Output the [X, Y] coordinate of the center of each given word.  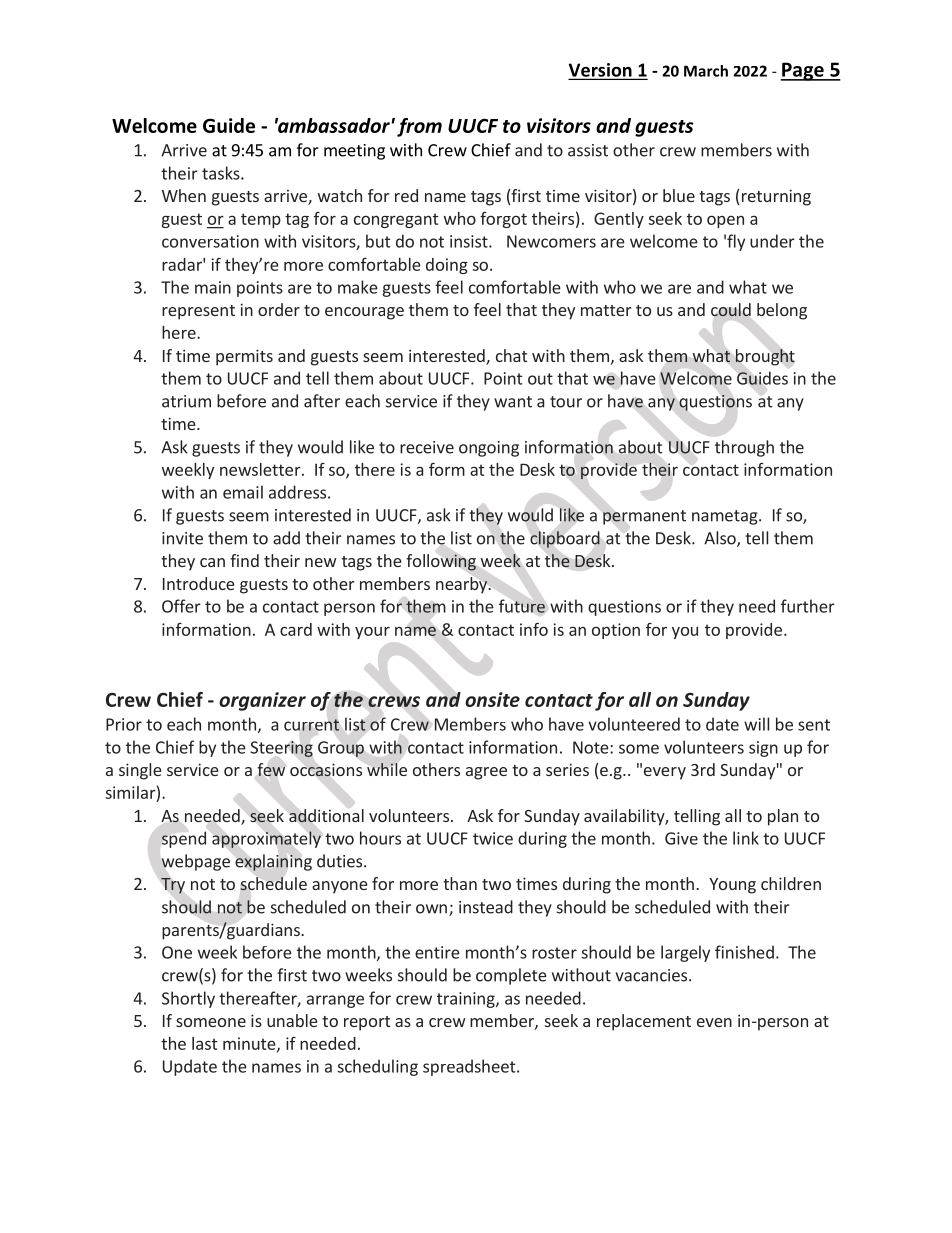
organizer [262, 701]
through [744, 448]
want [513, 402]
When [184, 195]
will [756, 724]
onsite [492, 699]
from [419, 127]
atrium [186, 401]
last [205, 1043]
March [706, 71]
